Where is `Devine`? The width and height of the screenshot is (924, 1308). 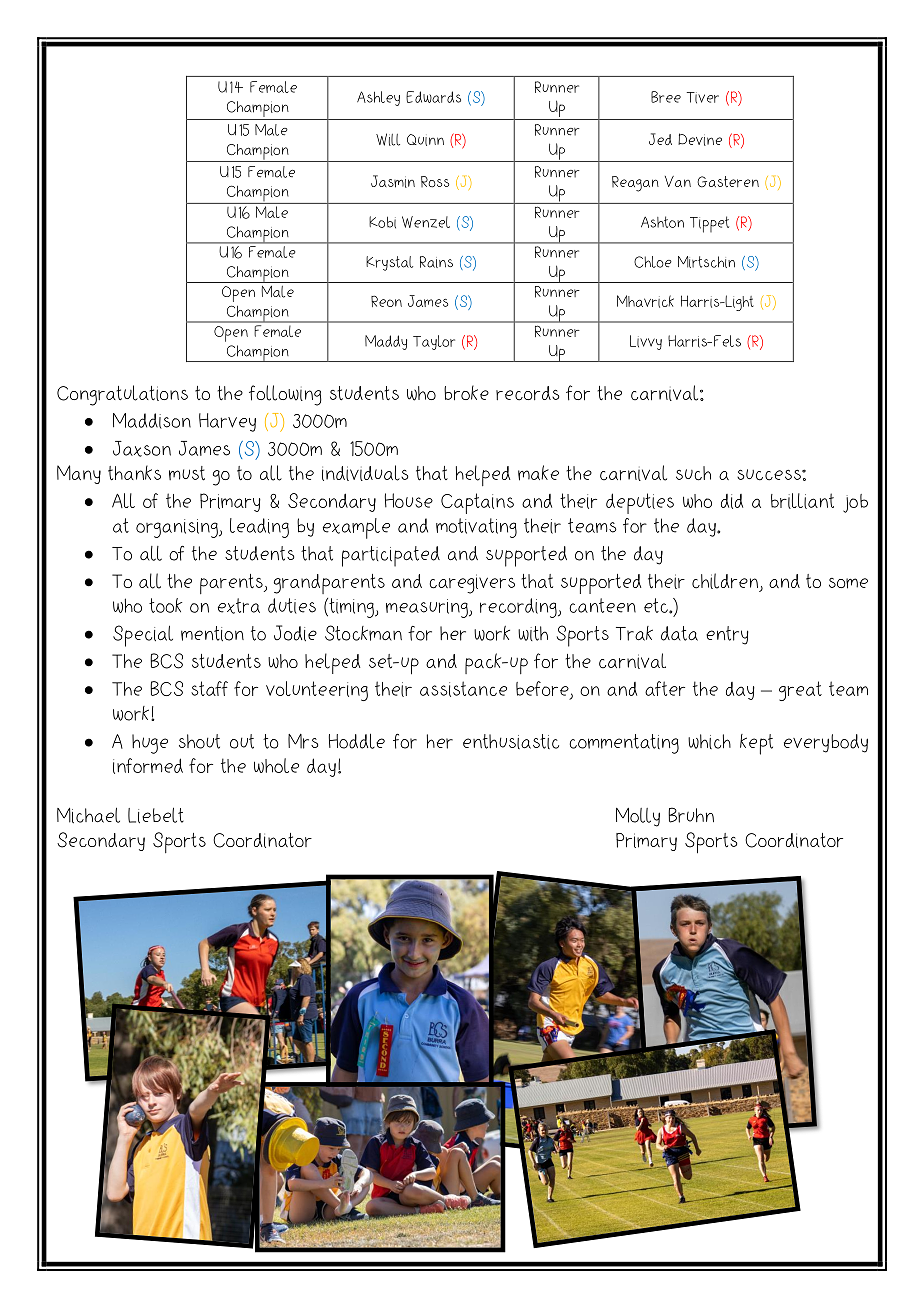 Devine is located at coordinates (700, 139).
